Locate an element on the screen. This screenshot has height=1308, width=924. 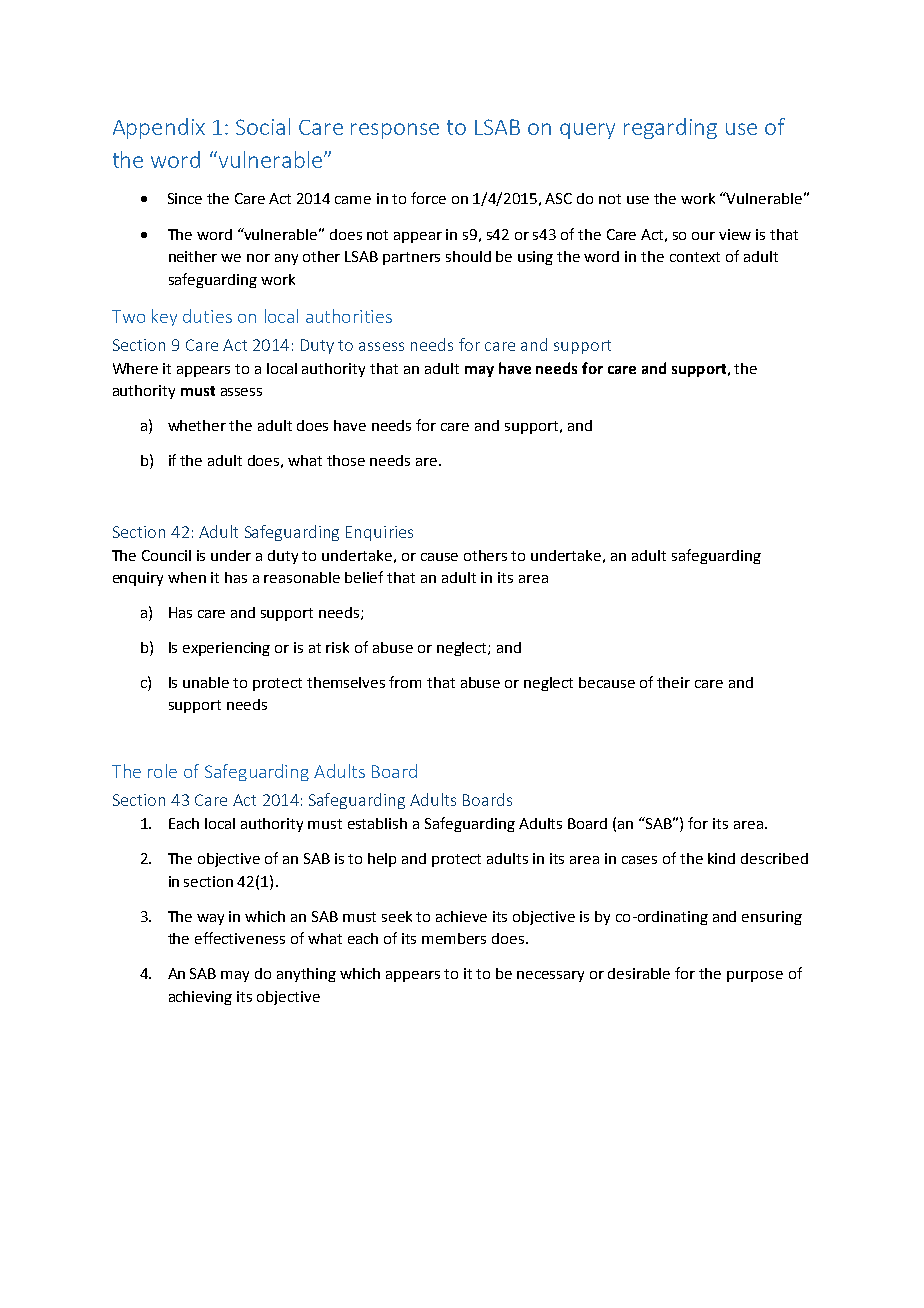
from is located at coordinates (405, 682).
